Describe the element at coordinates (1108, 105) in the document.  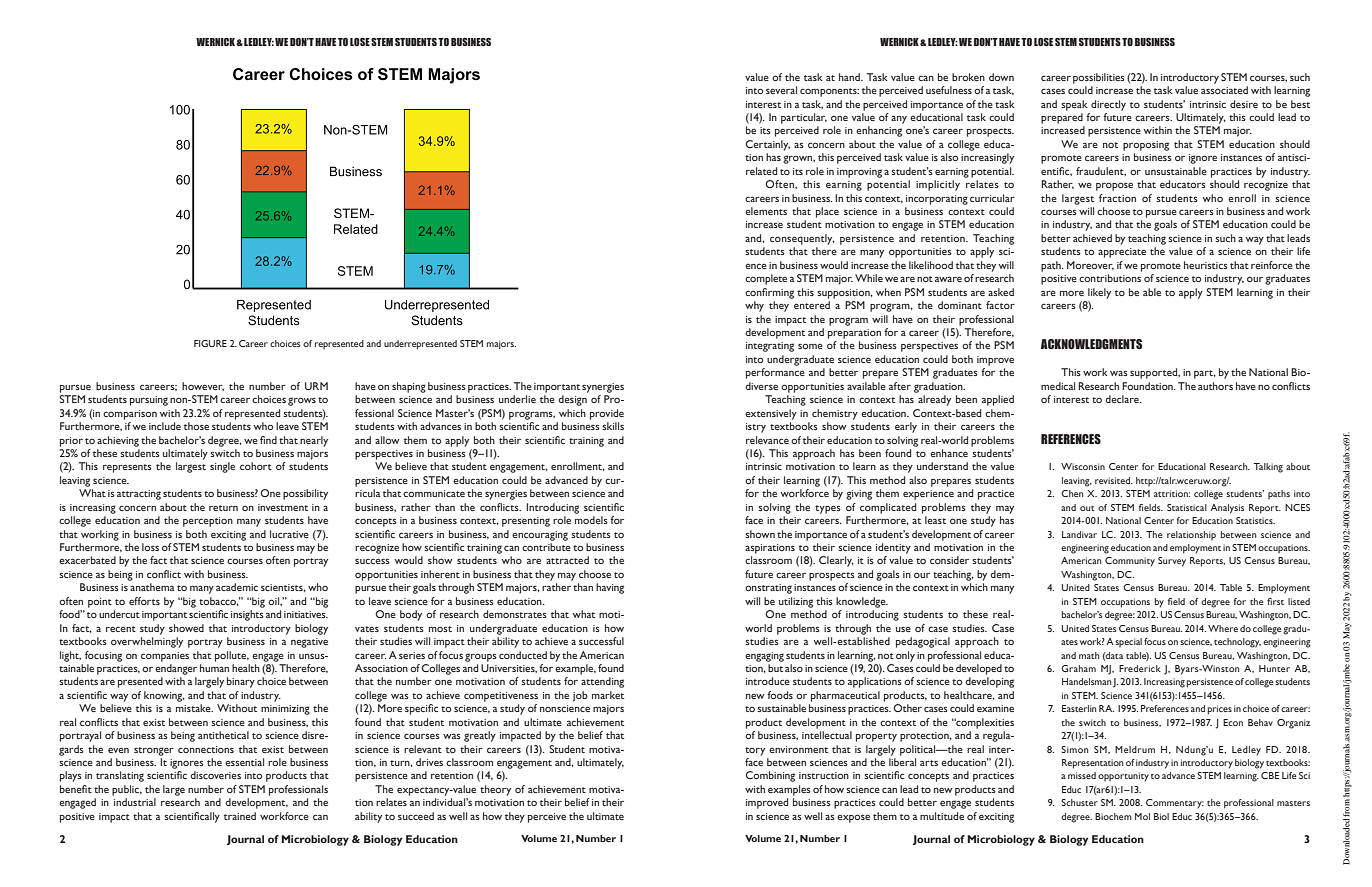
I see `directly` at that location.
